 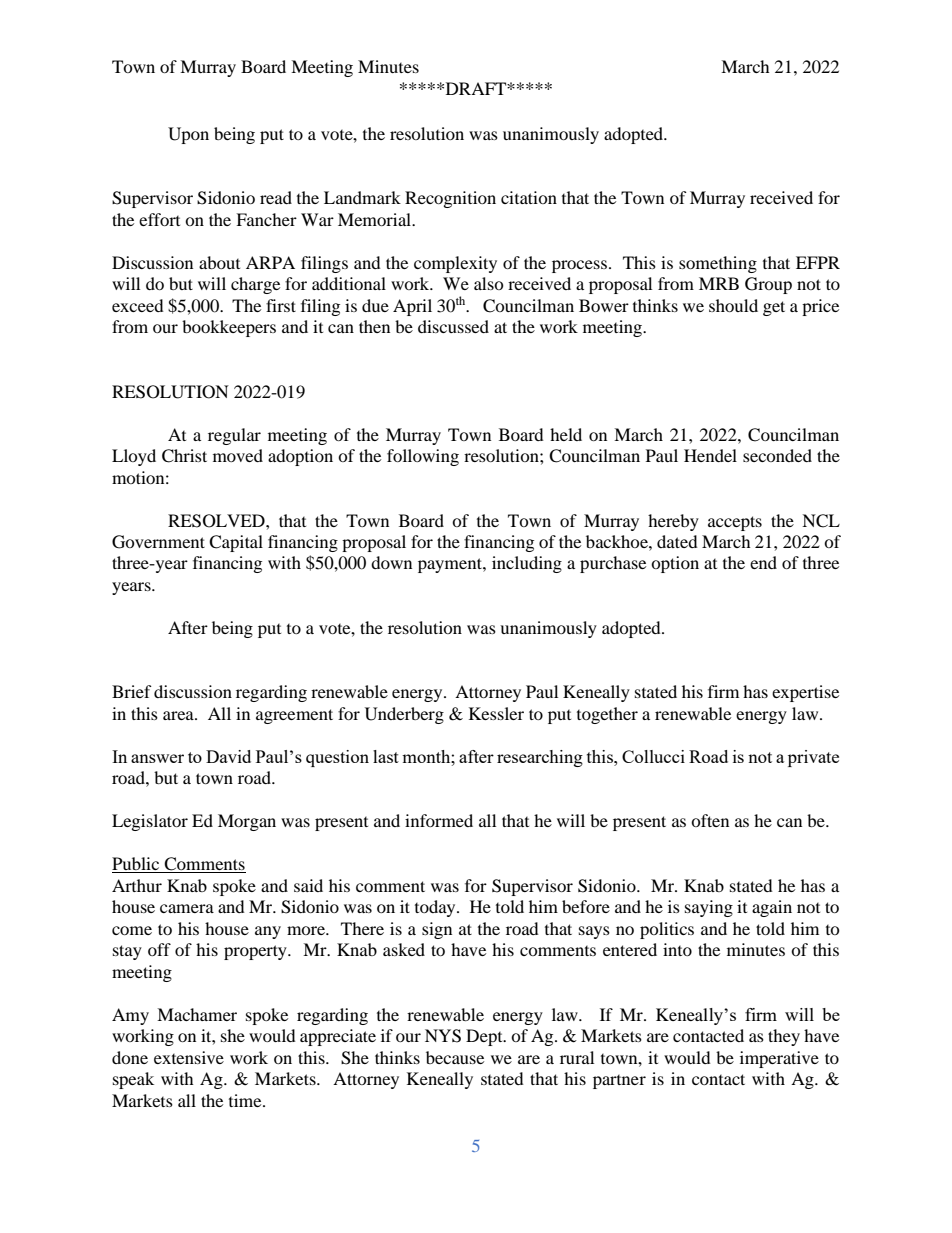 What do you see at coordinates (813, 758) in the screenshot?
I see `private` at bounding box center [813, 758].
